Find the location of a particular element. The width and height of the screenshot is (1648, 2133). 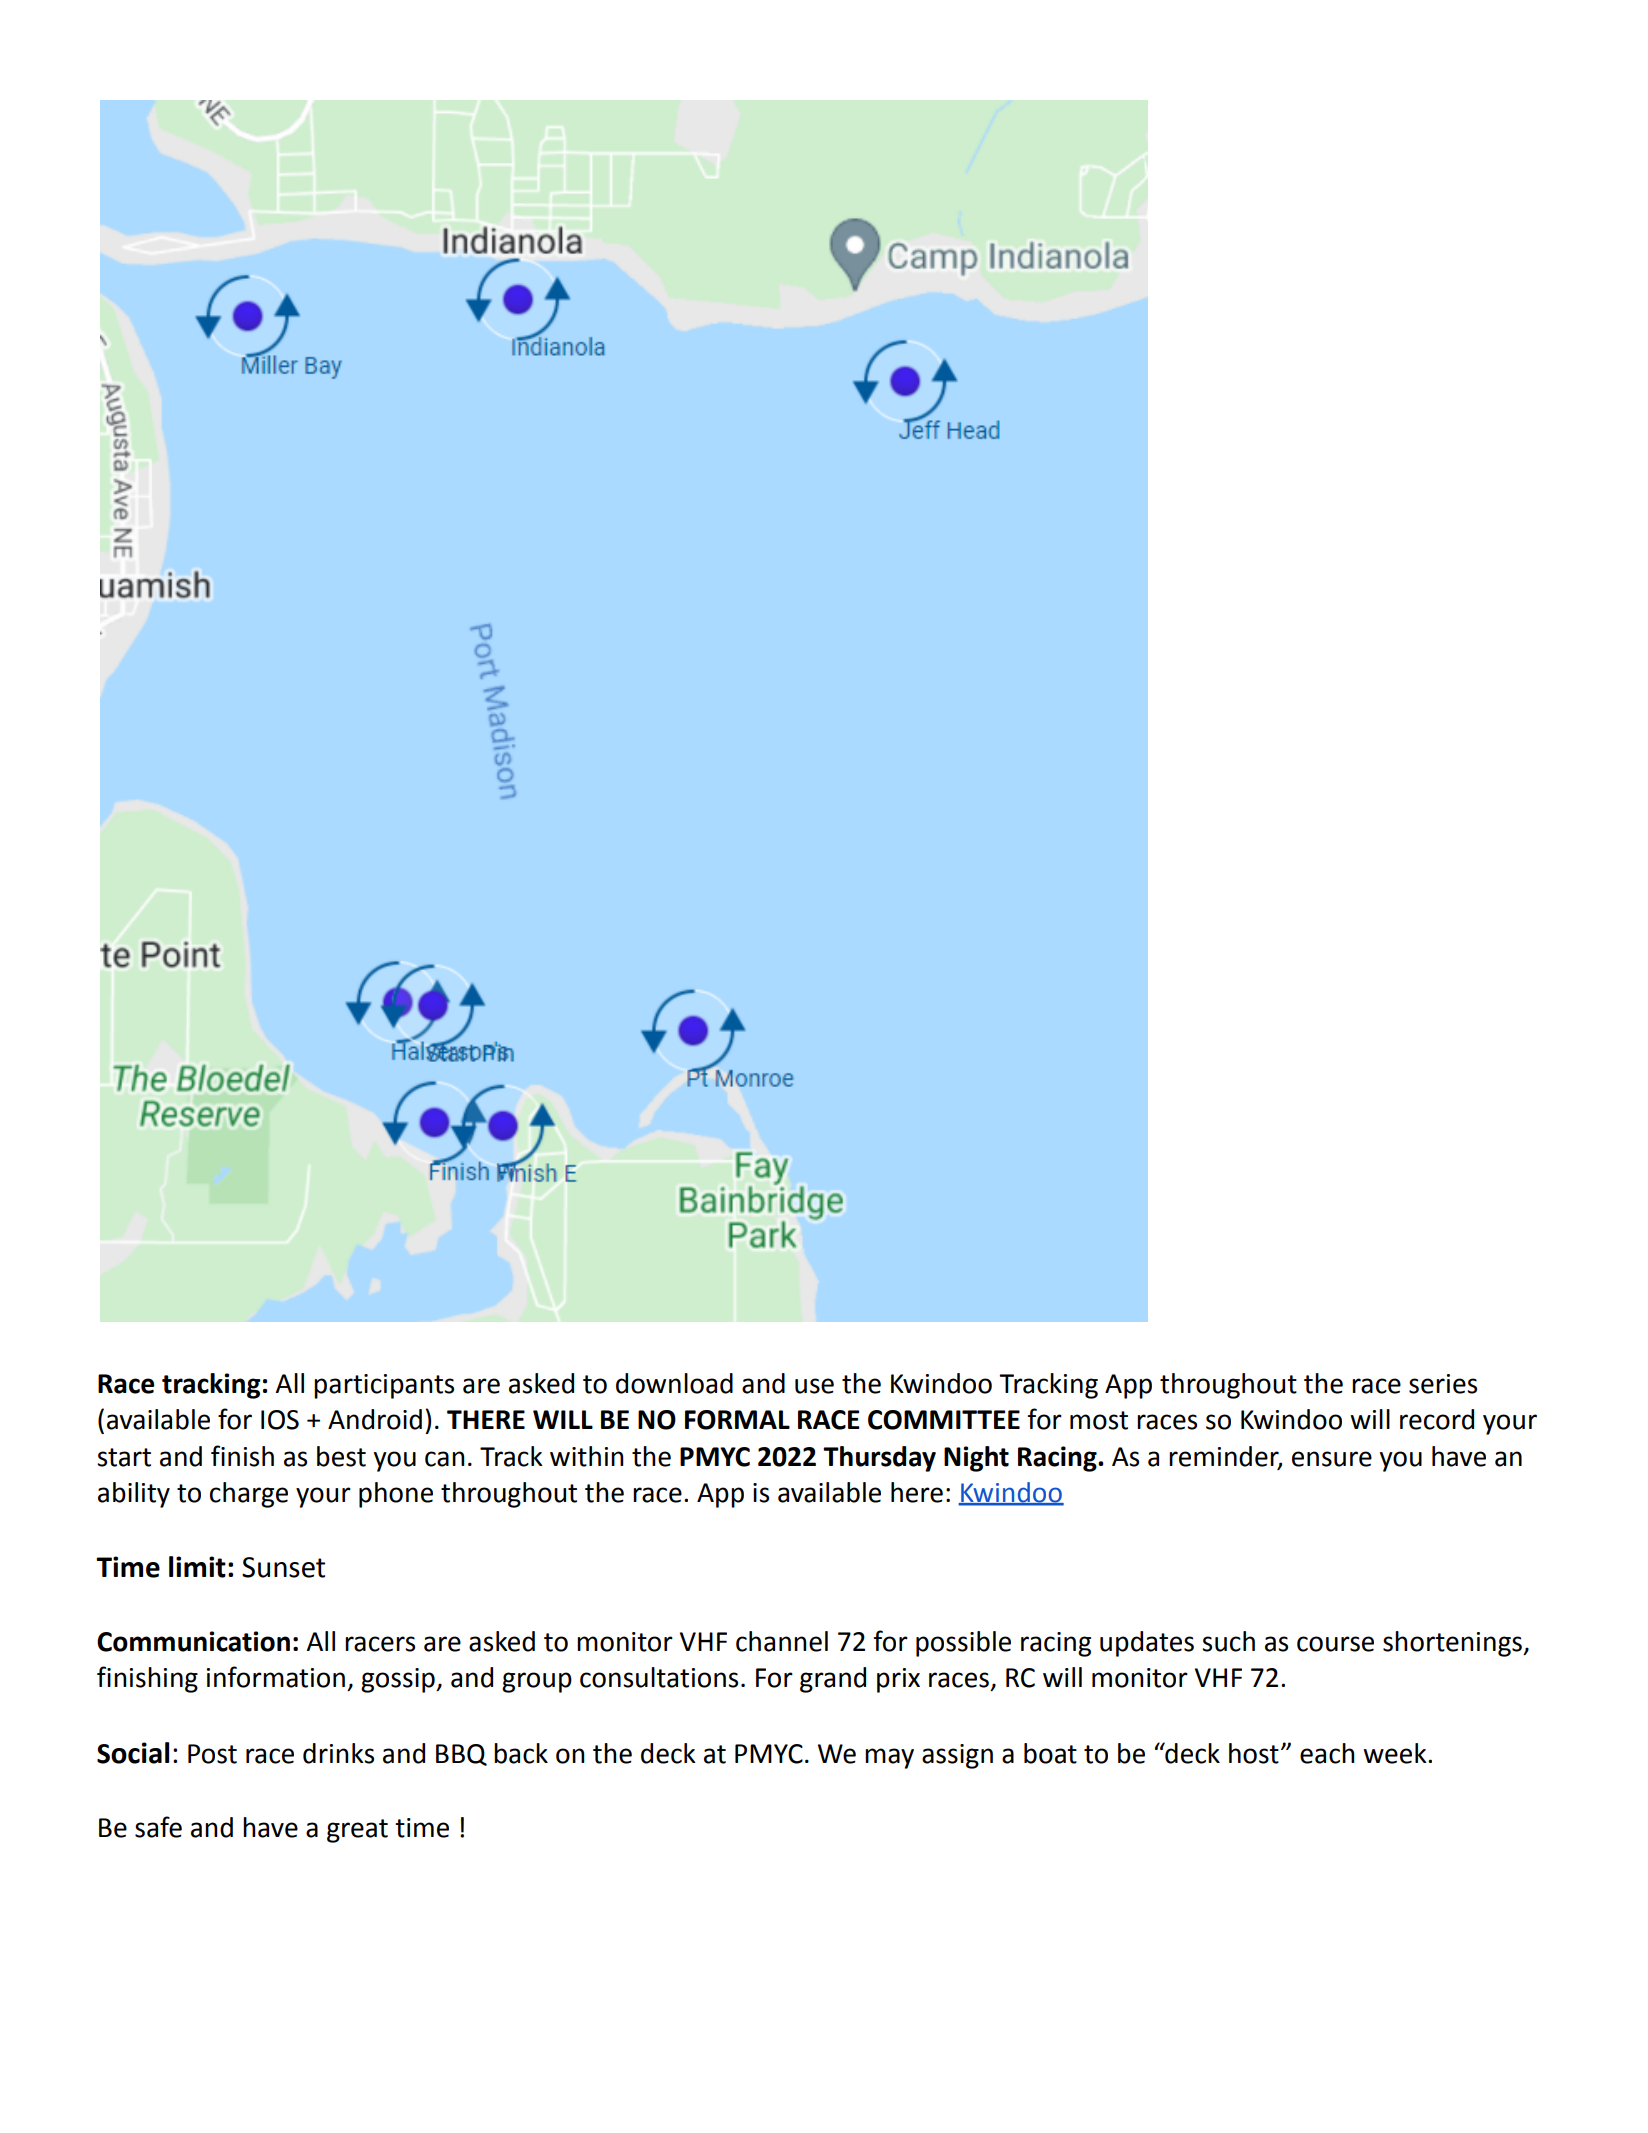

phone is located at coordinates (396, 1495).
